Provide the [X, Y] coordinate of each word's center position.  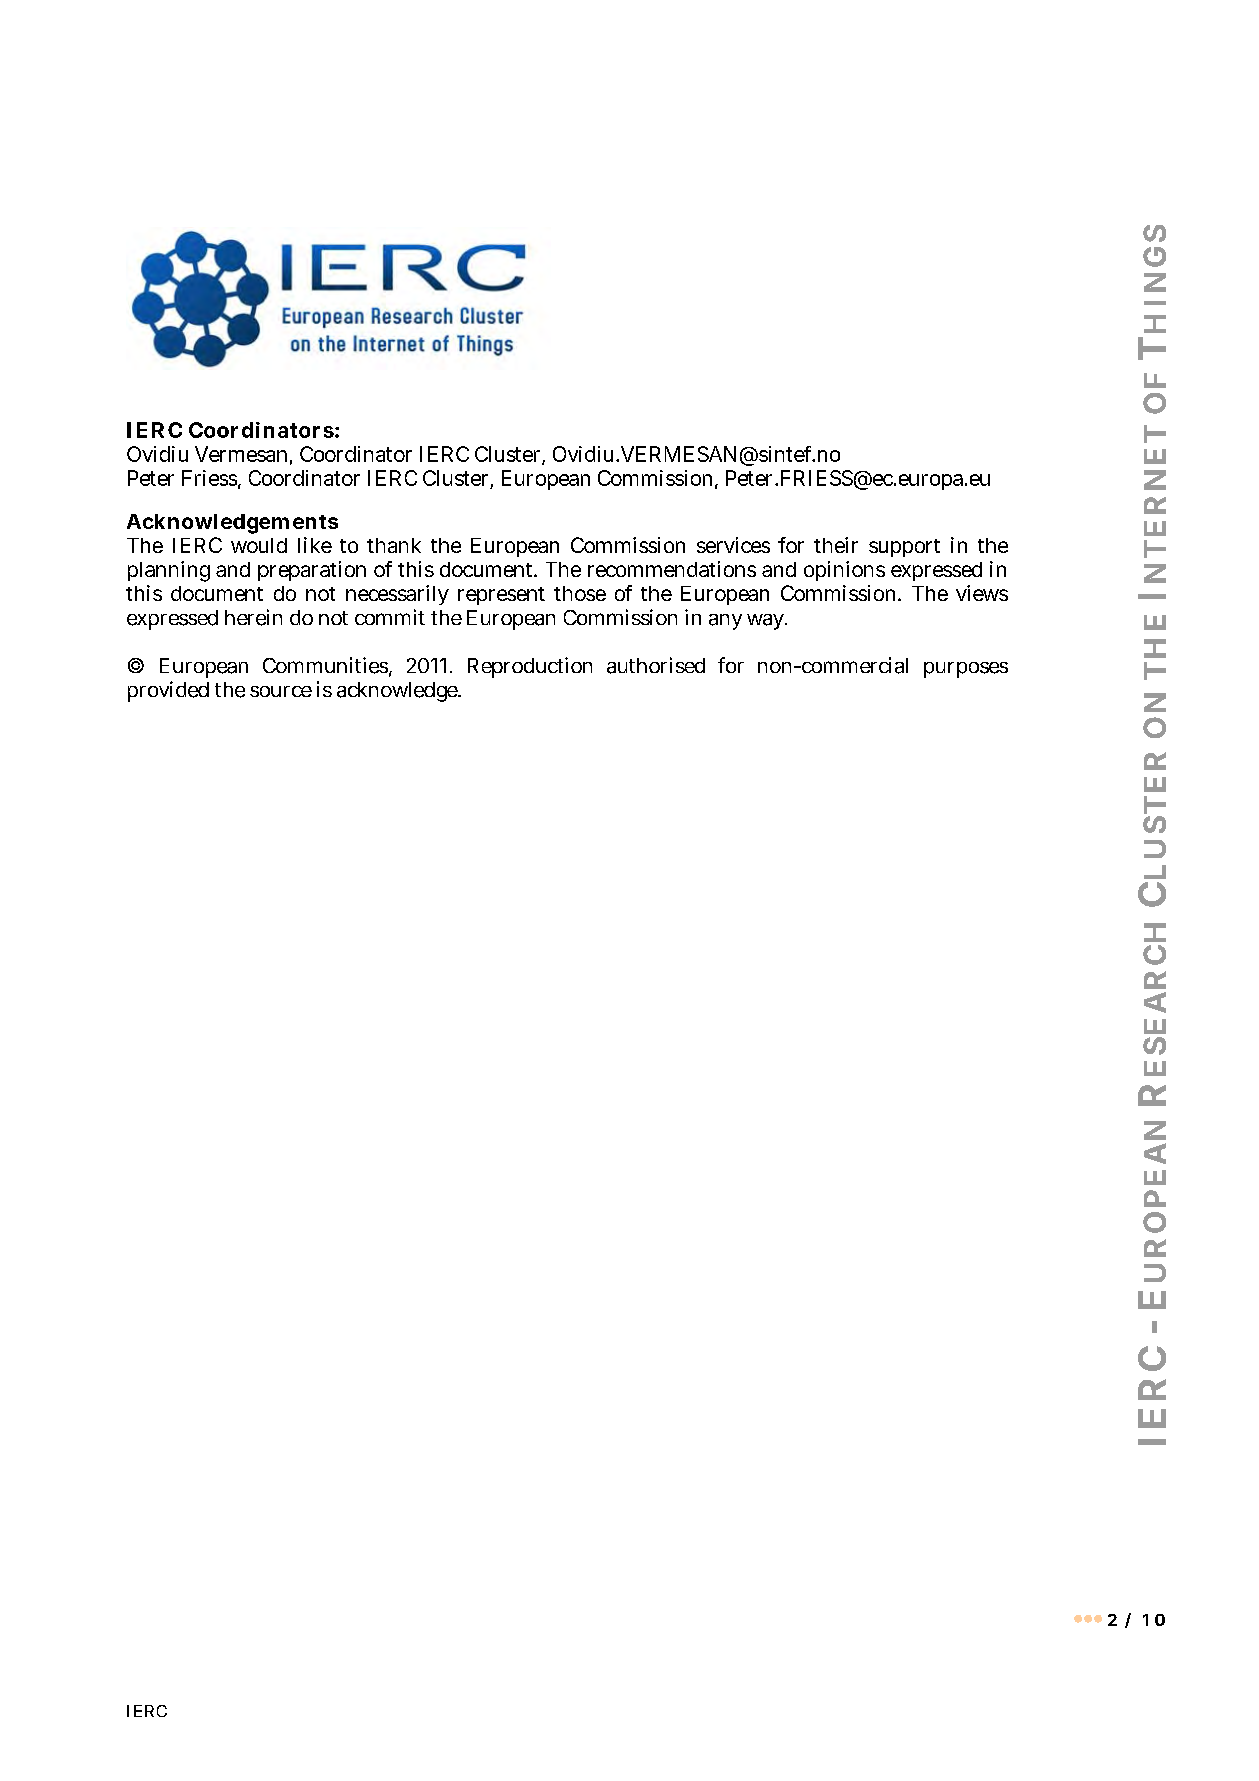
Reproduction [530, 667]
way [767, 622]
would [259, 545]
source [281, 691]
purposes [966, 670]
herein [253, 617]
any [725, 622]
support [904, 548]
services [733, 545]
